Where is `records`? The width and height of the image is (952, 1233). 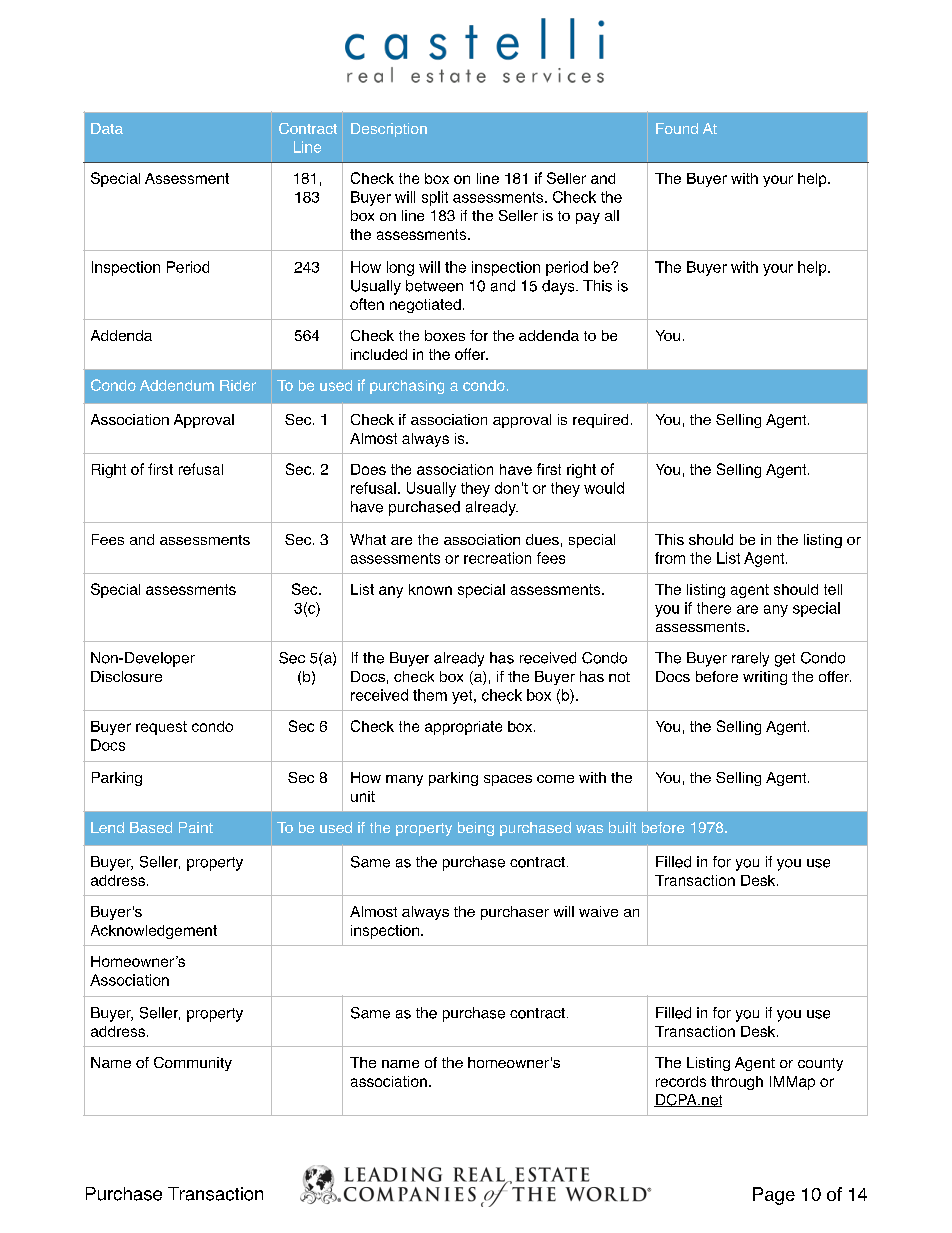 records is located at coordinates (681, 1081).
